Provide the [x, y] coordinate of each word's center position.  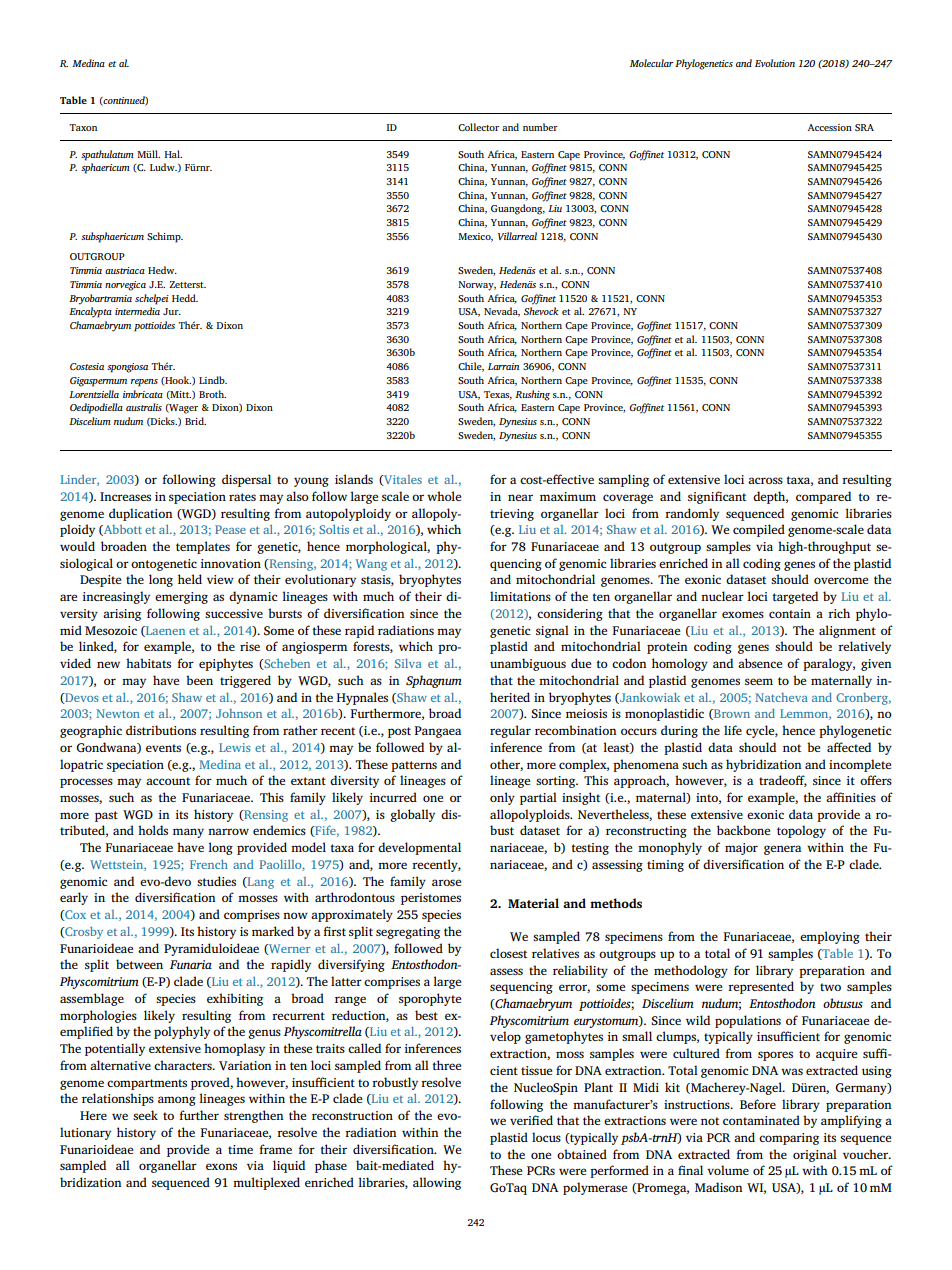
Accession [830, 127]
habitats [148, 663]
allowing [437, 1183]
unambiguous [528, 664]
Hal [173, 154]
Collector [478, 127]
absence [760, 663]
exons [221, 1166]
